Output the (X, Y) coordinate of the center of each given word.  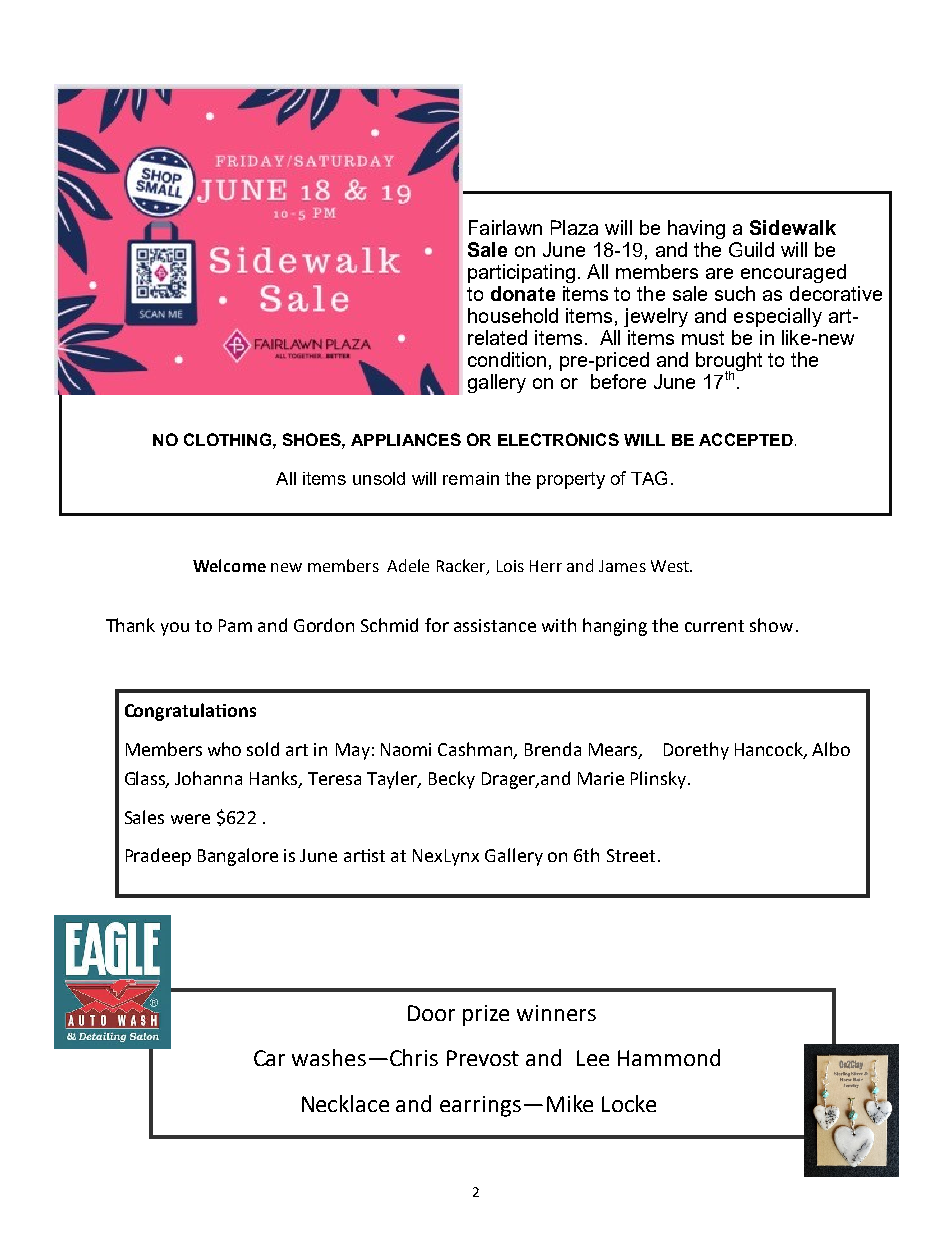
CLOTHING (227, 439)
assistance (495, 625)
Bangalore (238, 857)
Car (269, 1058)
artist (364, 855)
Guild (751, 249)
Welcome (229, 565)
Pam (235, 625)
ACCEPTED (746, 439)
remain (471, 478)
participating (521, 273)
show (771, 625)
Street (631, 855)
